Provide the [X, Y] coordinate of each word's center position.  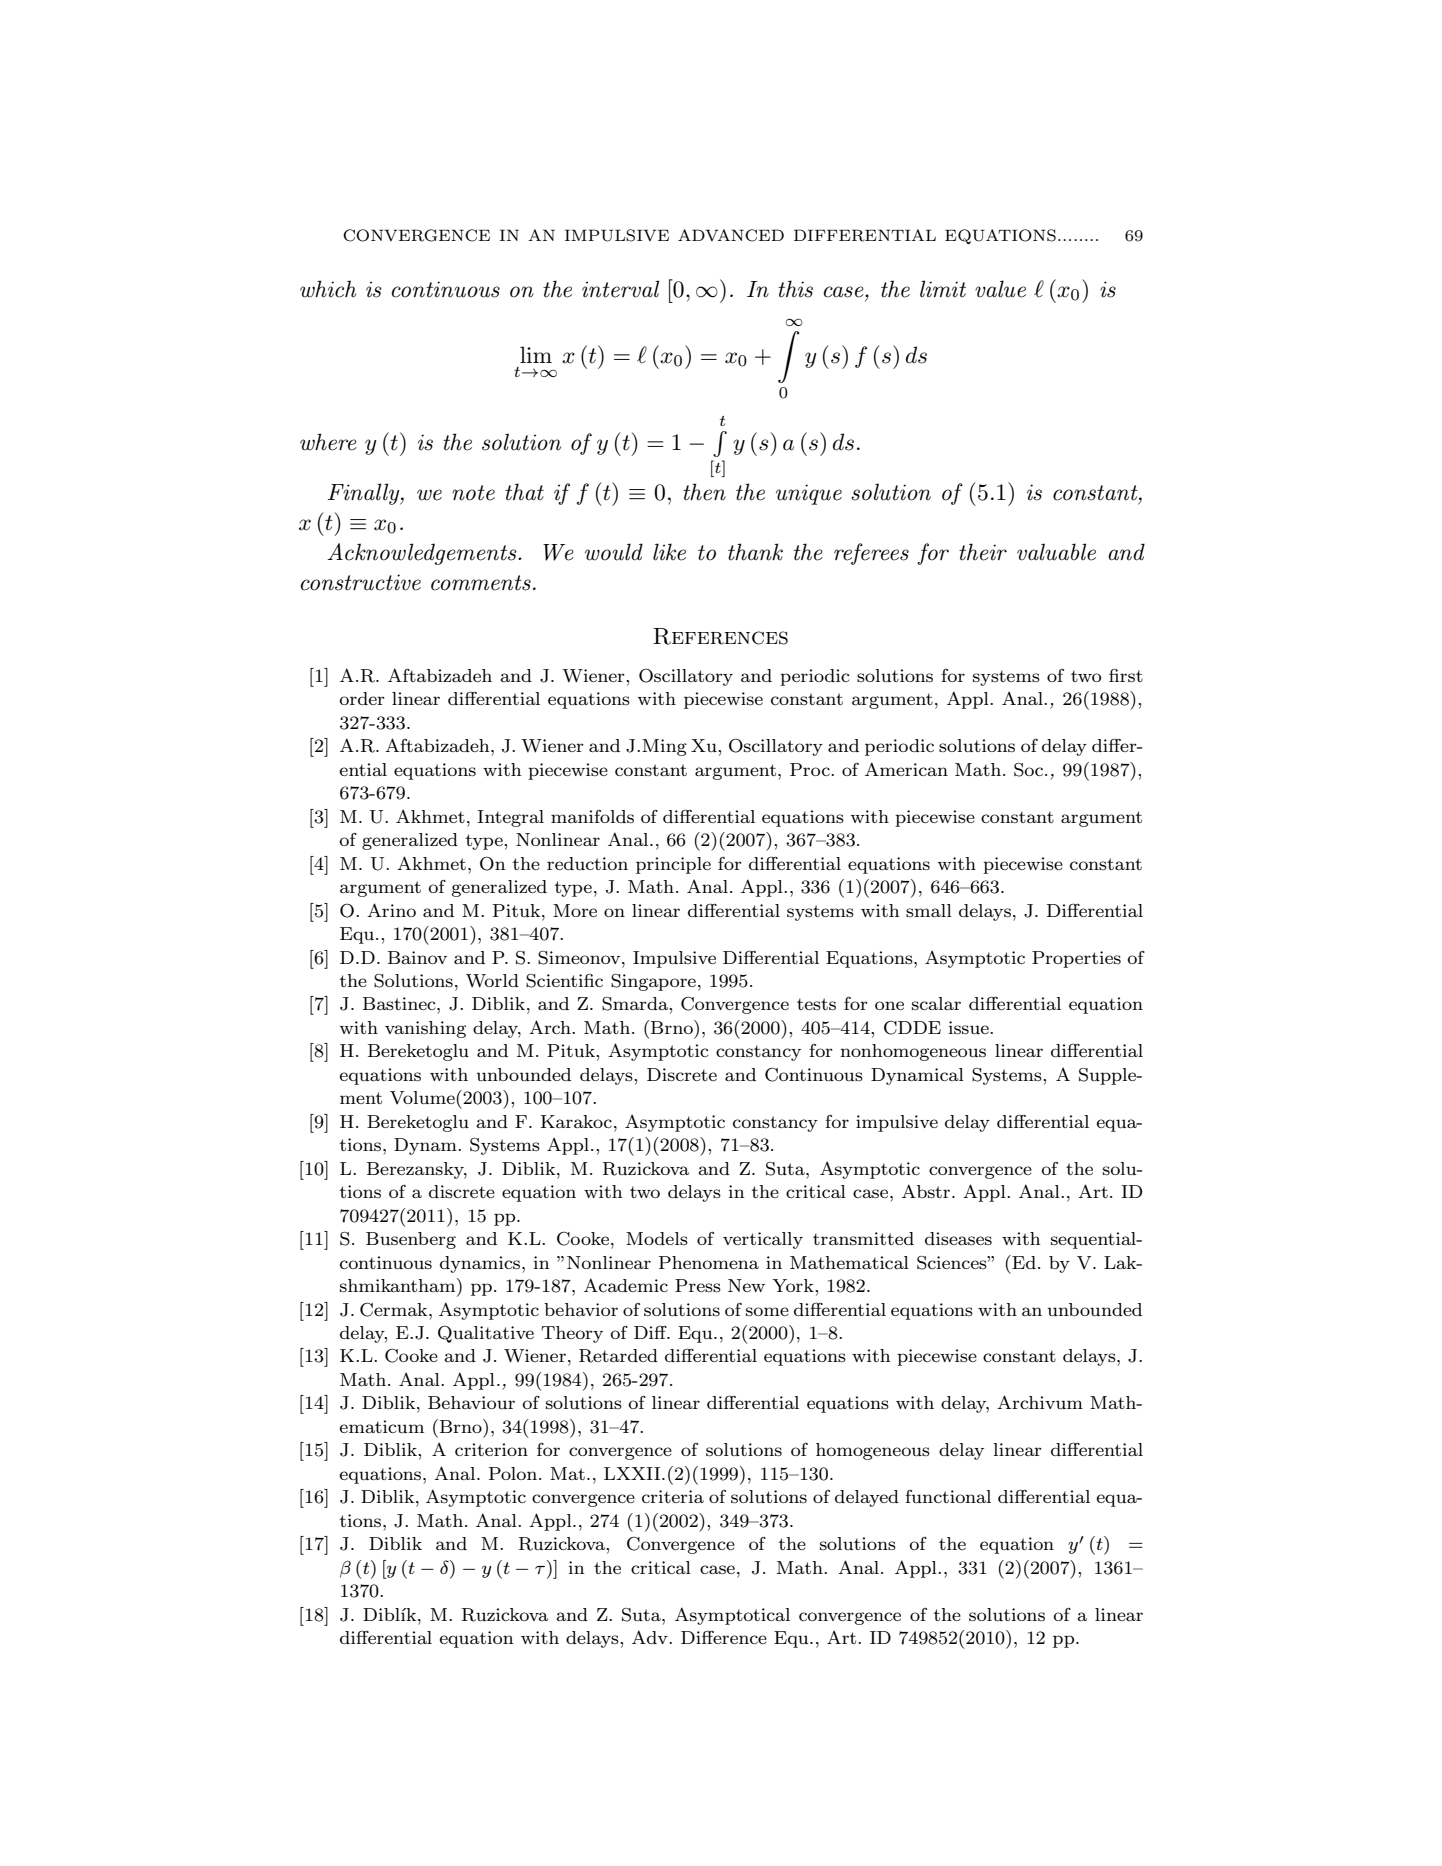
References [720, 636]
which [328, 289]
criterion [491, 1449]
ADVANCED [731, 235]
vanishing [425, 1029]
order [362, 698]
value [1000, 289]
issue [970, 1027]
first [1126, 675]
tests [816, 1004]
